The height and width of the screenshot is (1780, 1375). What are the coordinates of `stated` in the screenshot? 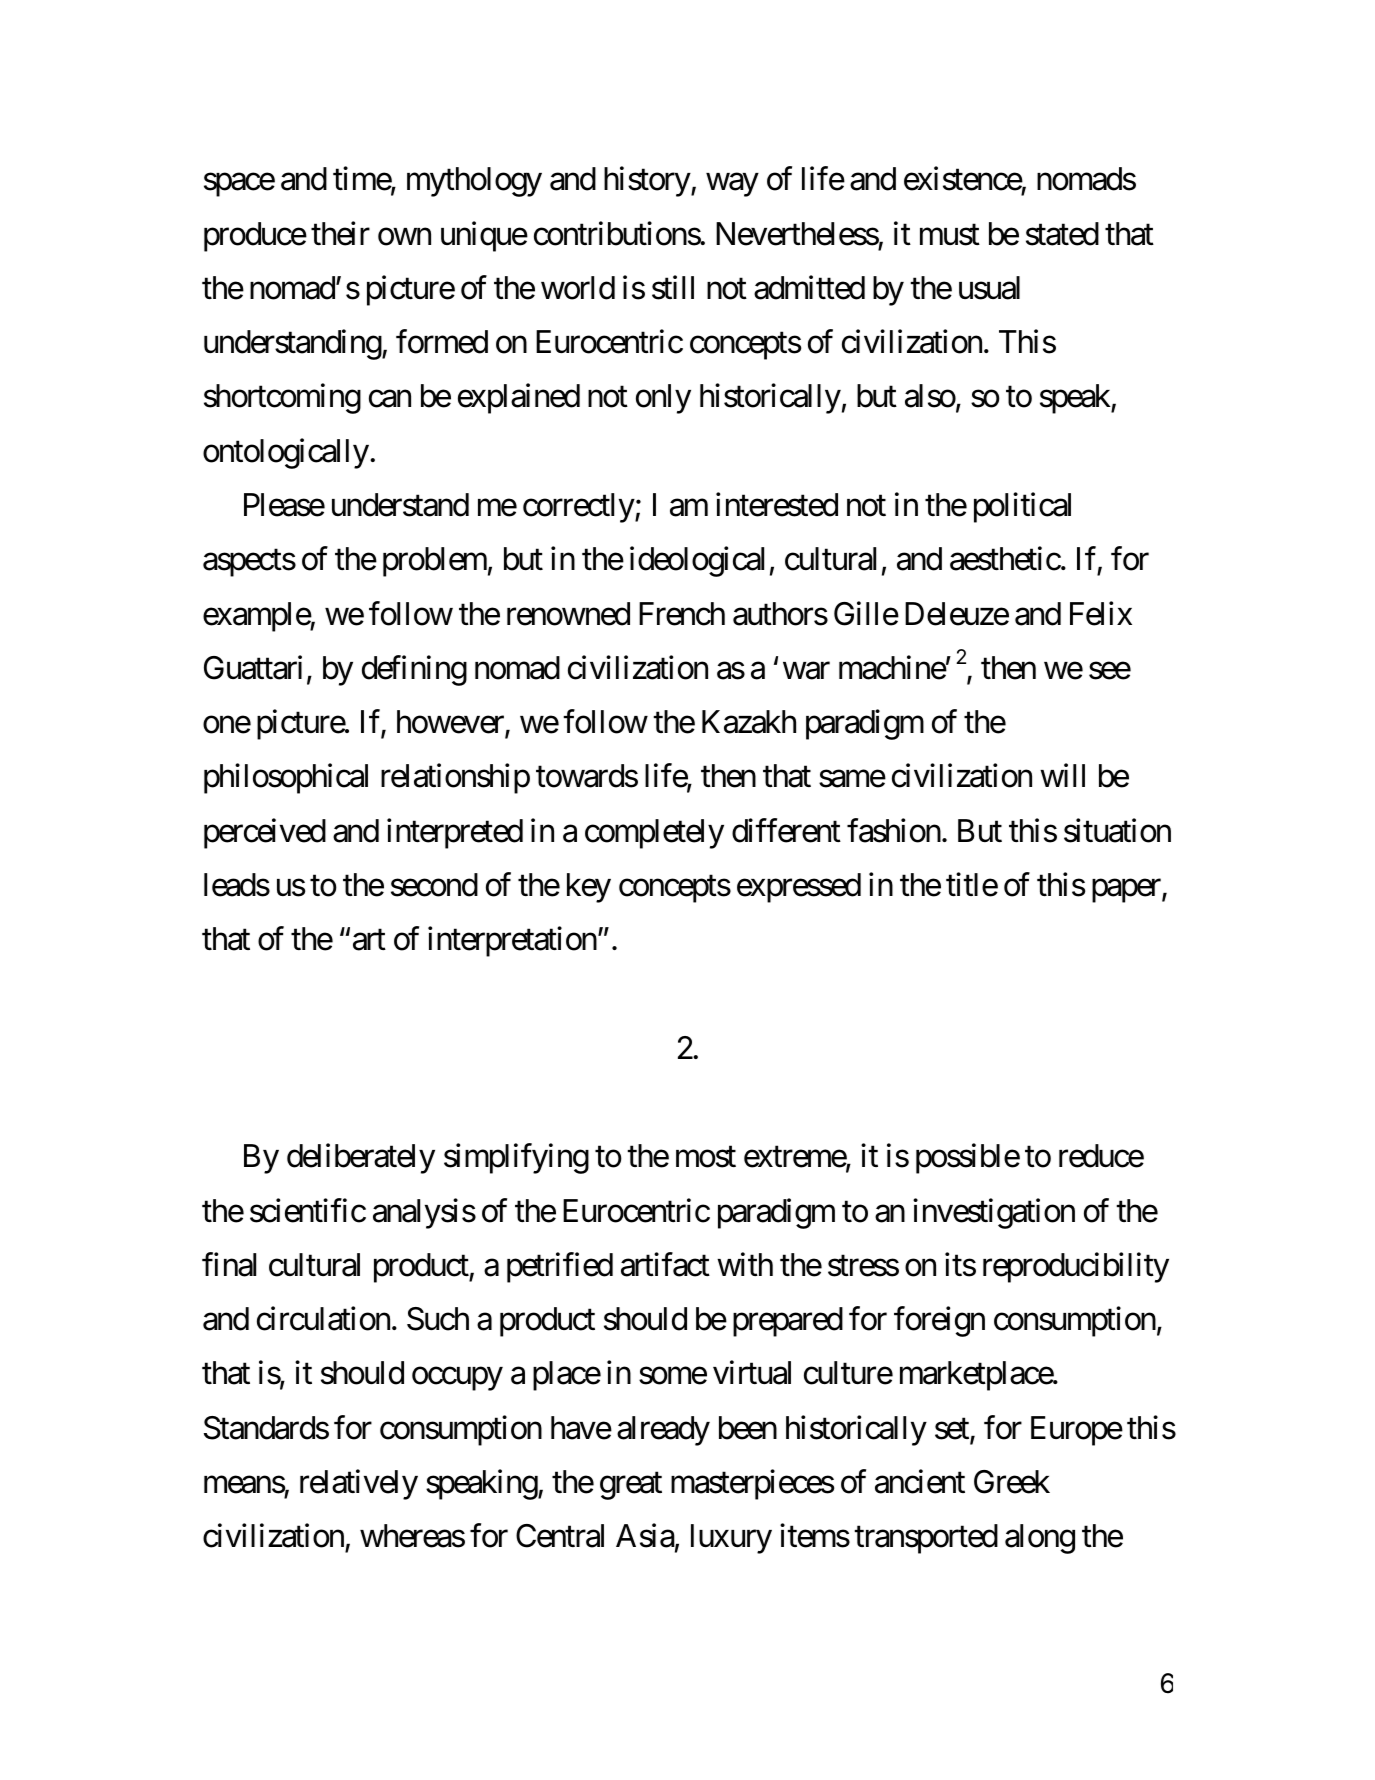 It's located at (1062, 234).
